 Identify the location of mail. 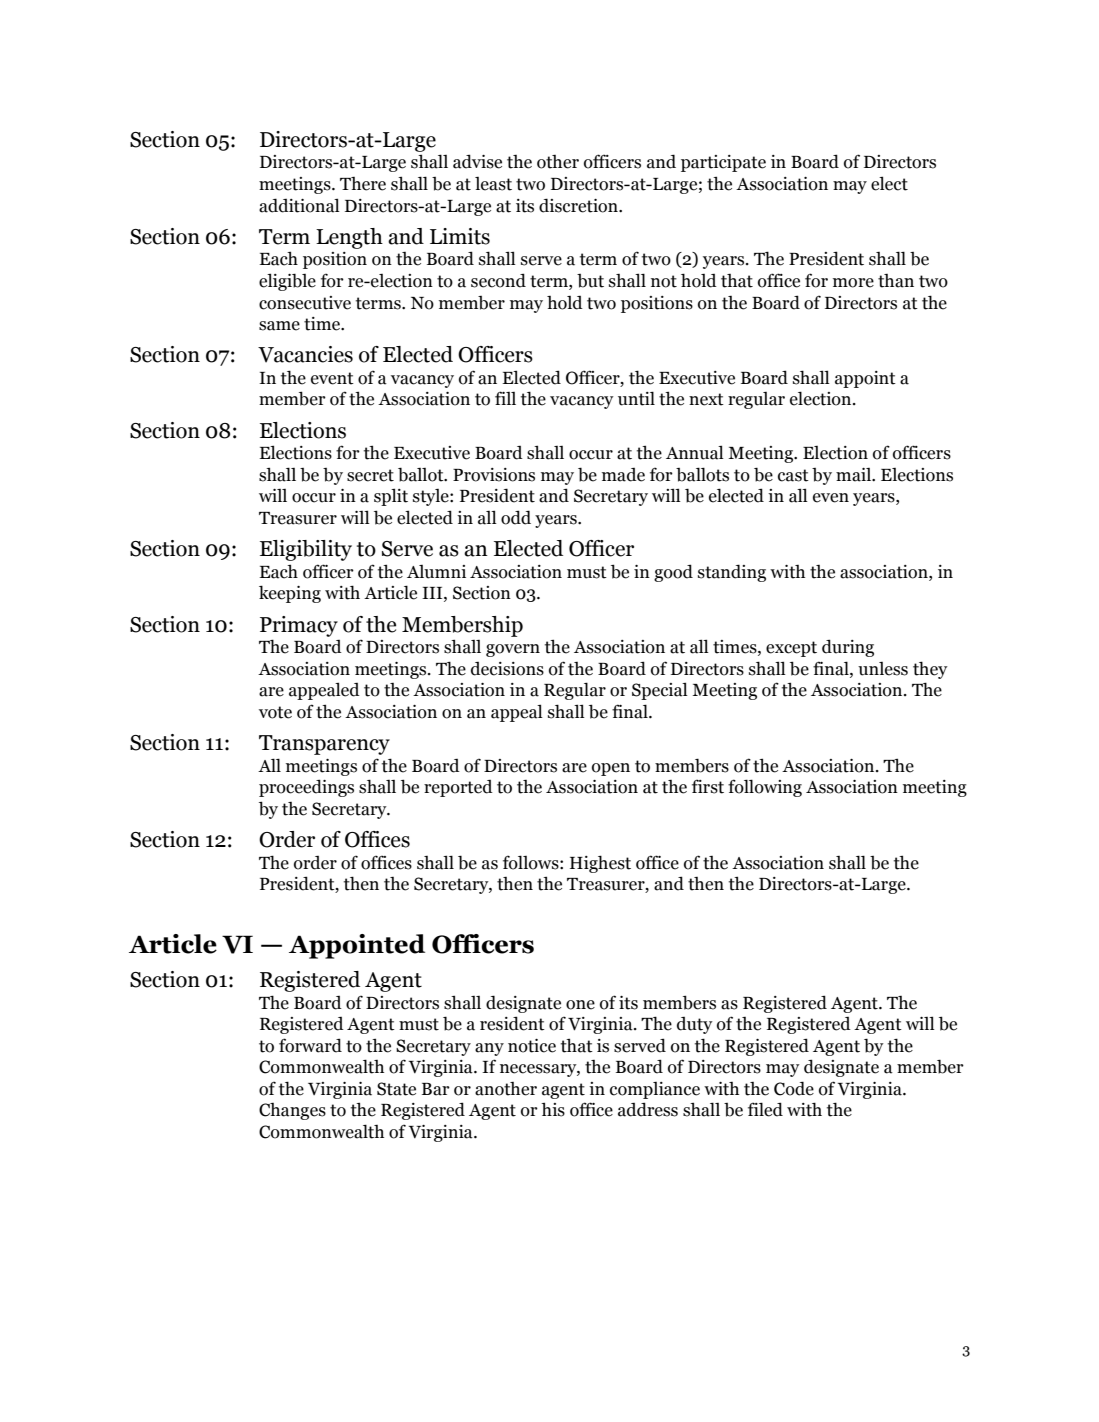
(854, 475).
